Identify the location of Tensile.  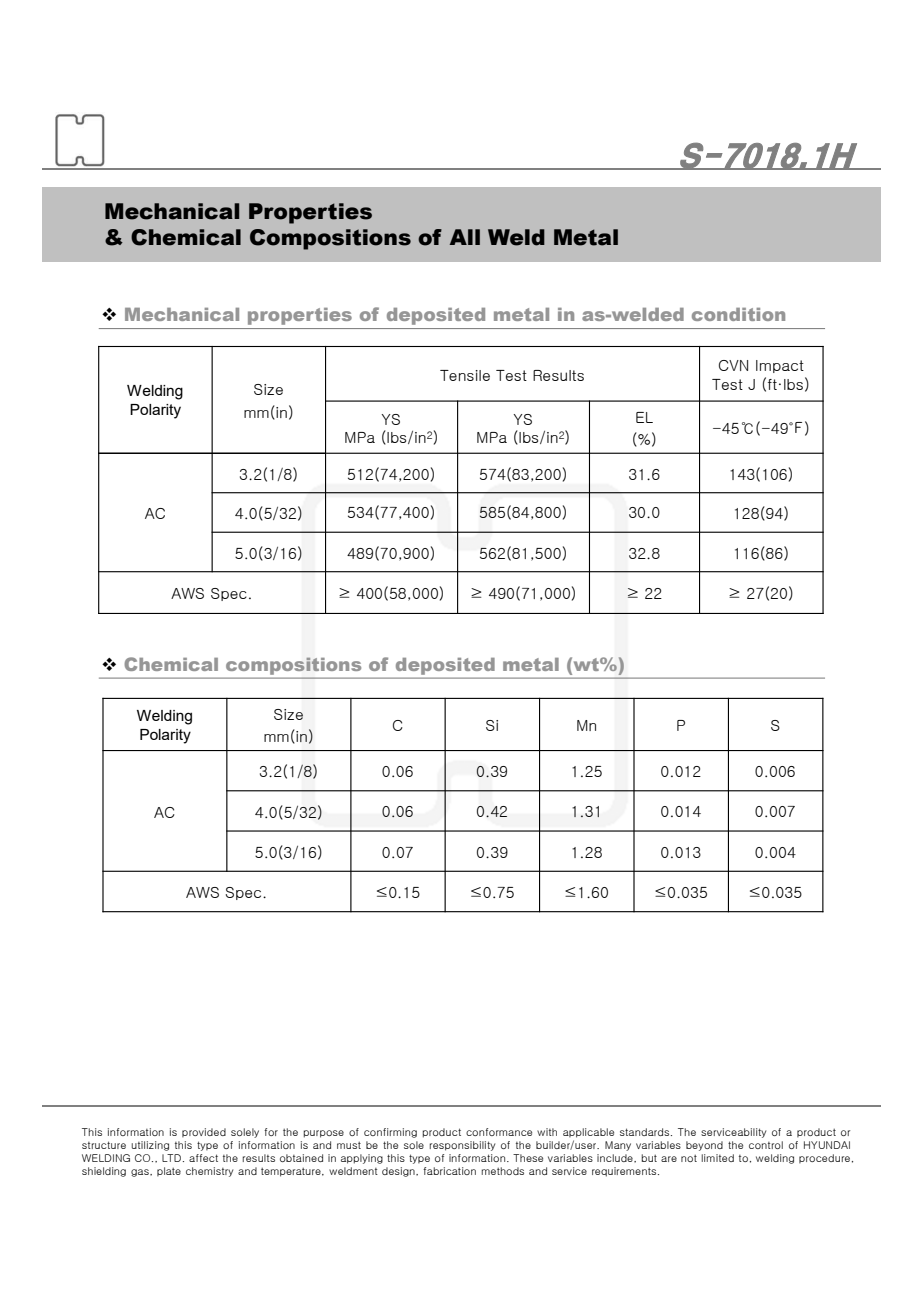
(465, 375).
